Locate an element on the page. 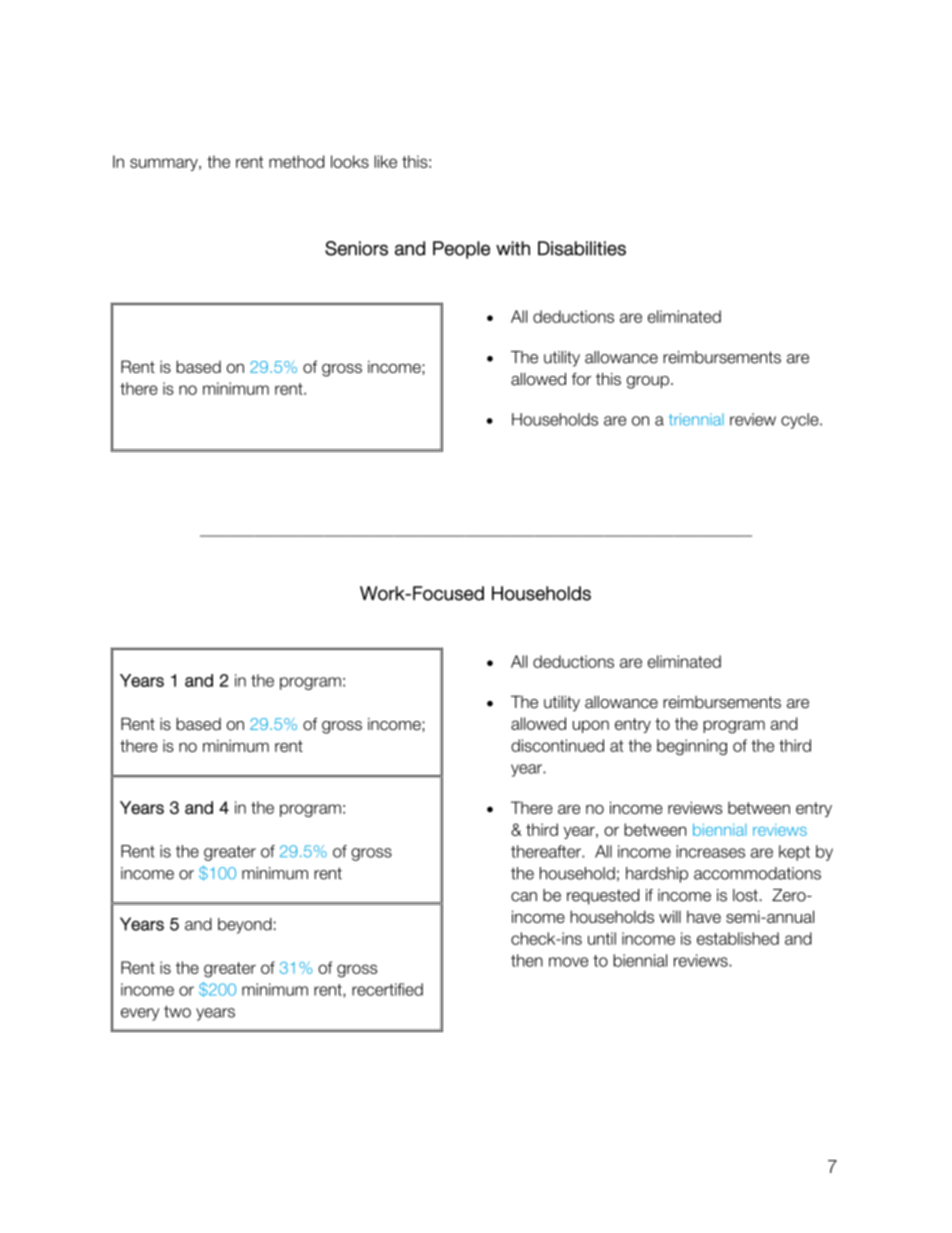 The image size is (952, 1233). Seniors is located at coordinates (356, 248).
